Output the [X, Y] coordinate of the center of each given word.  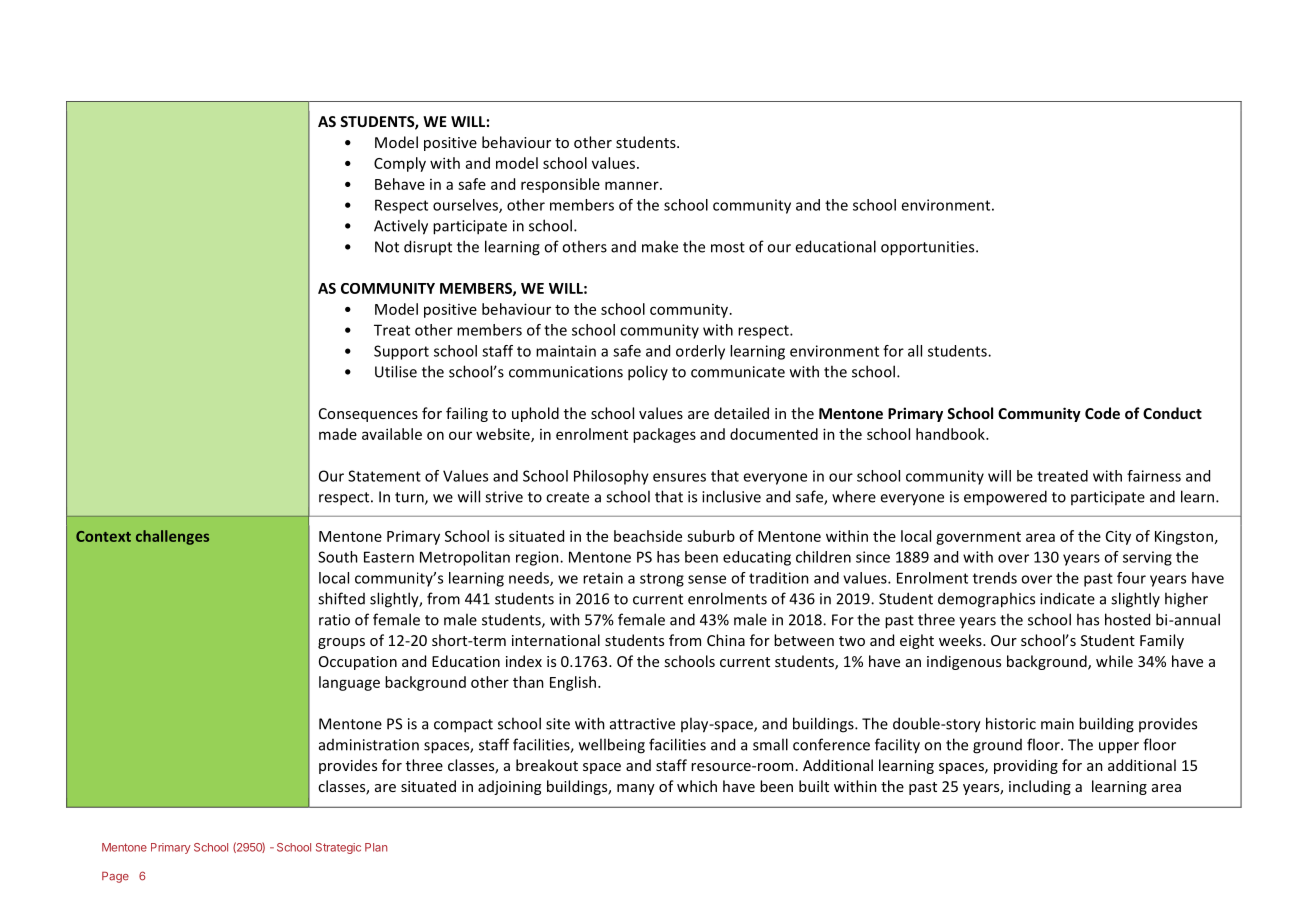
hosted [1127, 619]
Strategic [338, 848]
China [726, 640]
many [636, 789]
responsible [560, 185]
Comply [400, 164]
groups [341, 643]
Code [1102, 413]
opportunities [929, 248]
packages [664, 435]
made [338, 434]
